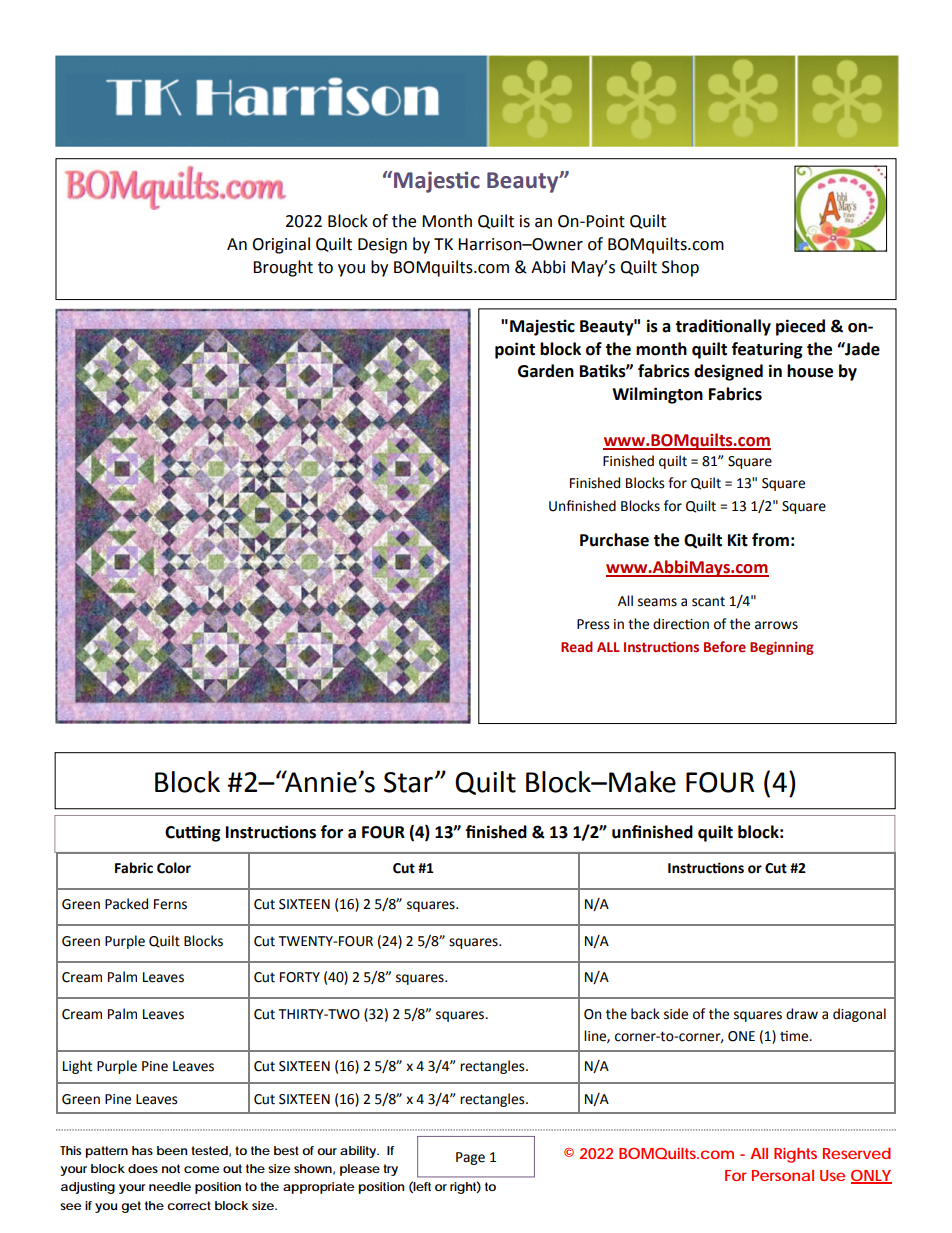  Describe the element at coordinates (281, 245) in the screenshot. I see `Original` at that location.
